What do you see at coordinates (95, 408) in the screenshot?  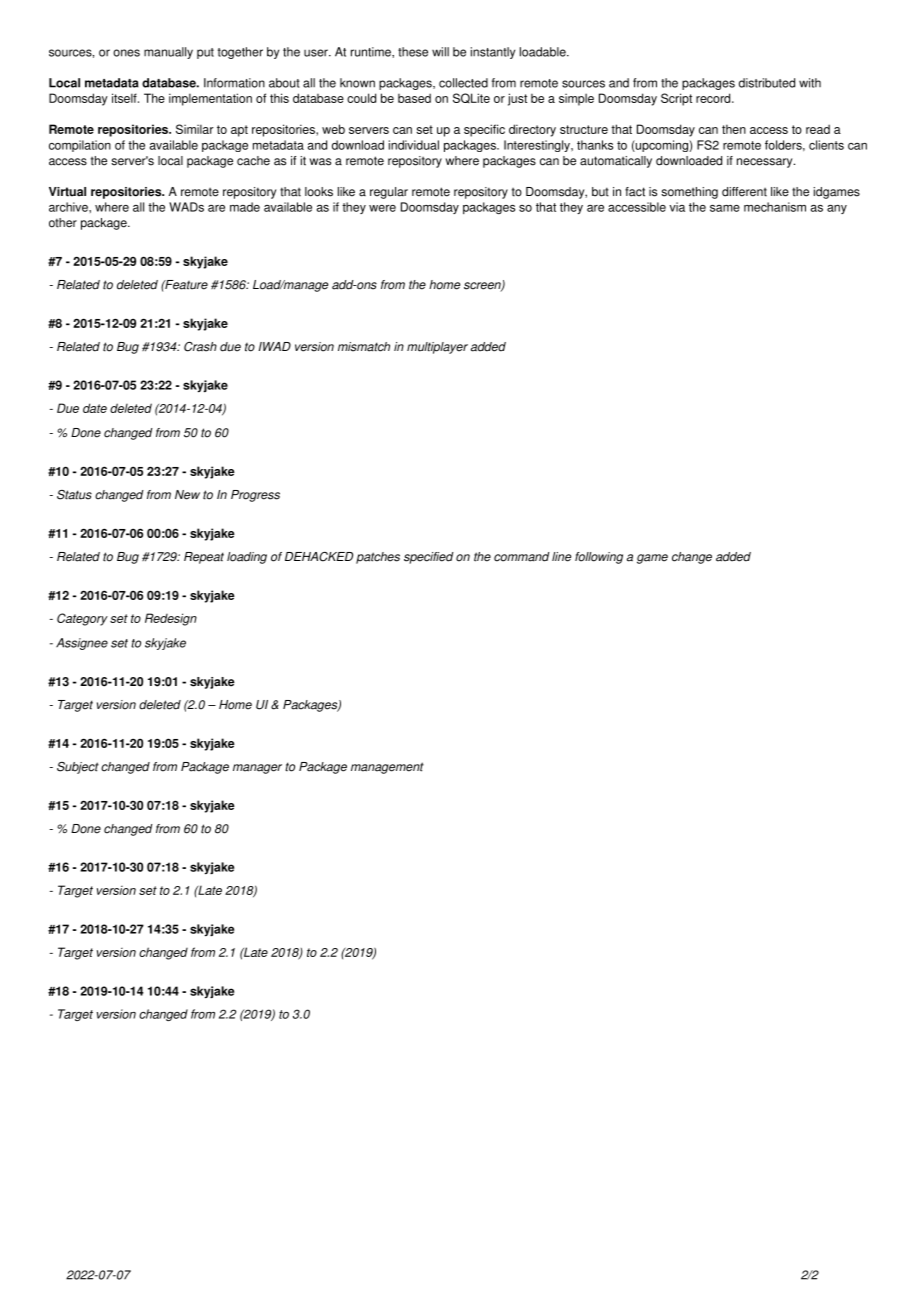 I see `date` at bounding box center [95, 408].
